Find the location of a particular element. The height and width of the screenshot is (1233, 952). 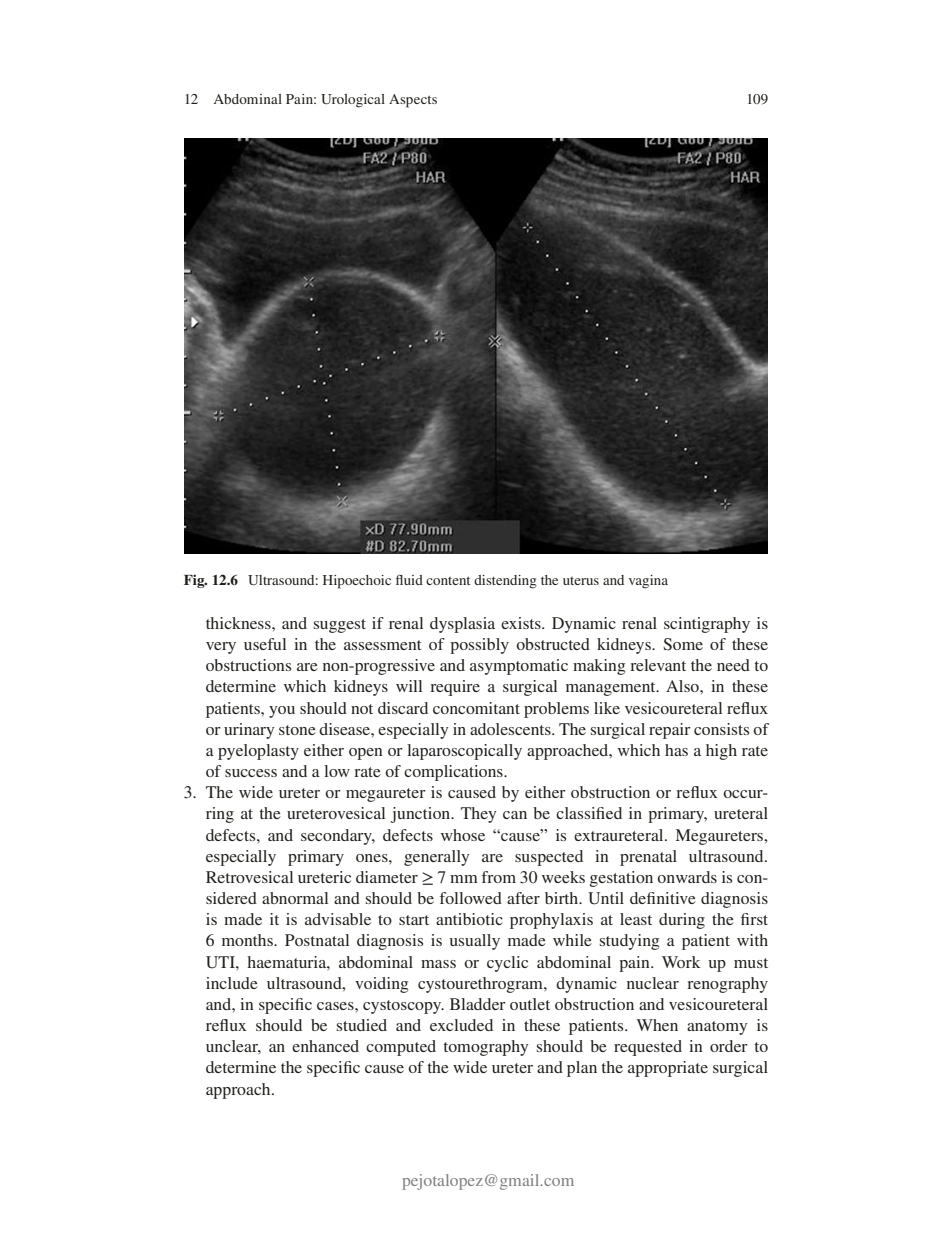

repair is located at coordinates (670, 731).
